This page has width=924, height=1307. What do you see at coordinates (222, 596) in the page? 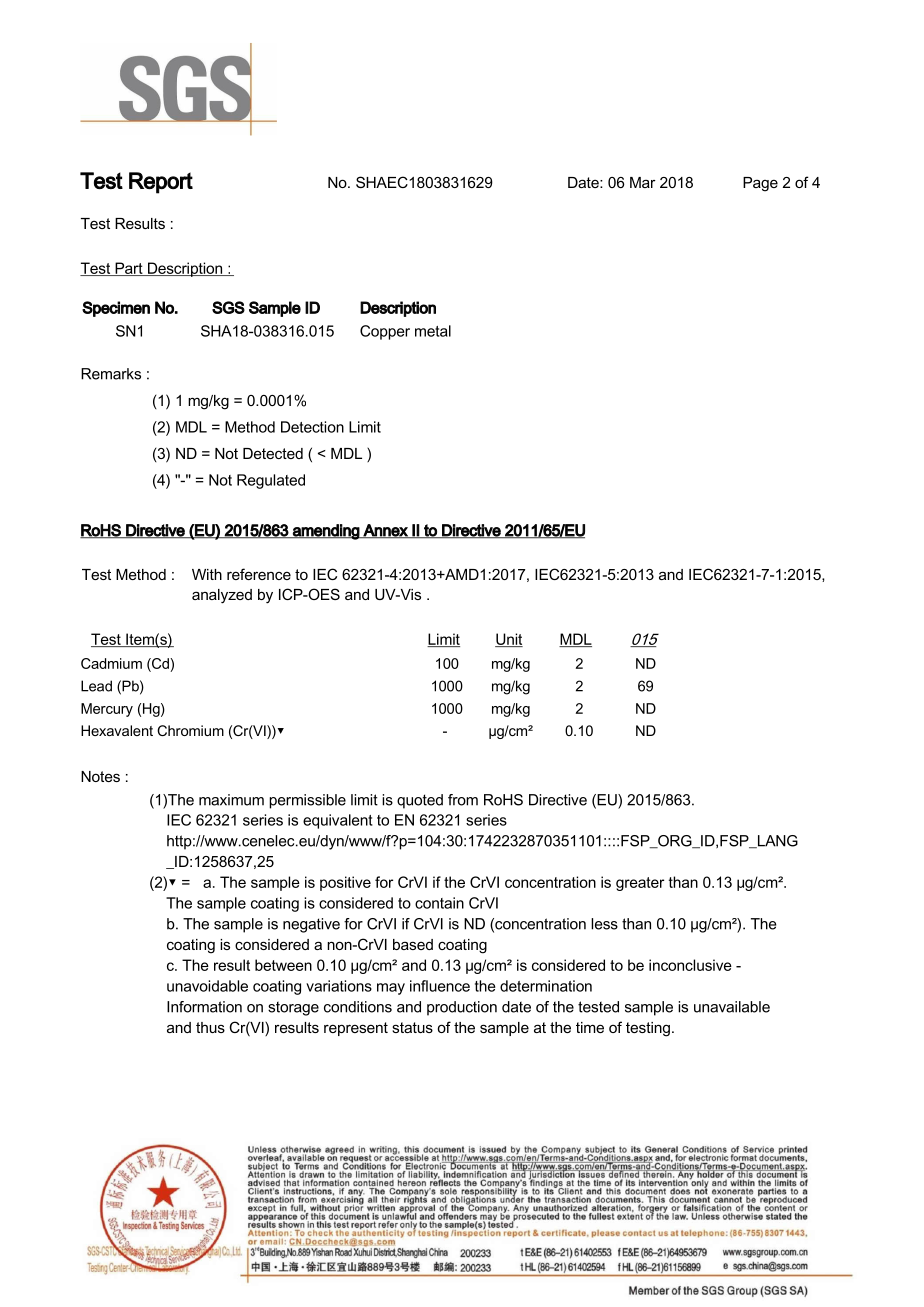
I see `analyzed` at bounding box center [222, 596].
